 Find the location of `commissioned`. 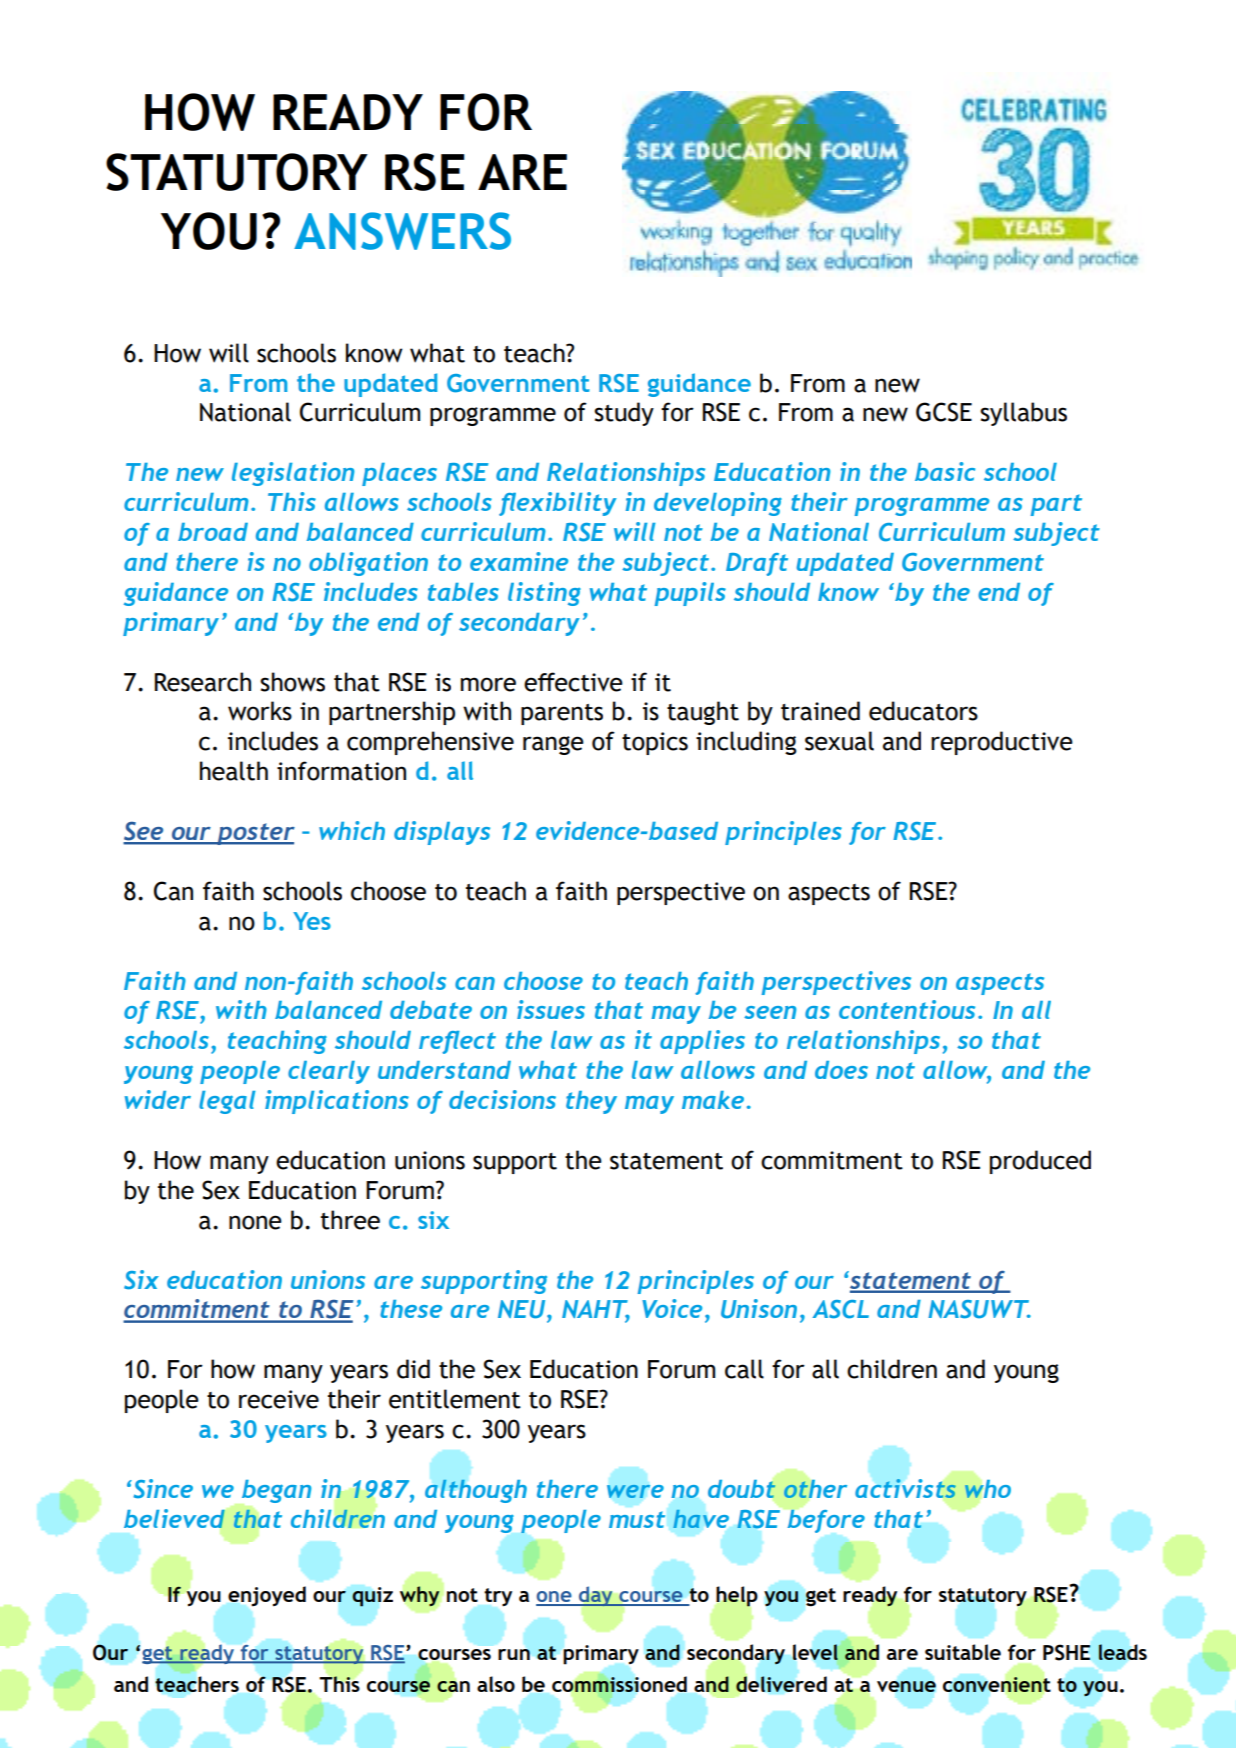

commissioned is located at coordinates (619, 1684).
